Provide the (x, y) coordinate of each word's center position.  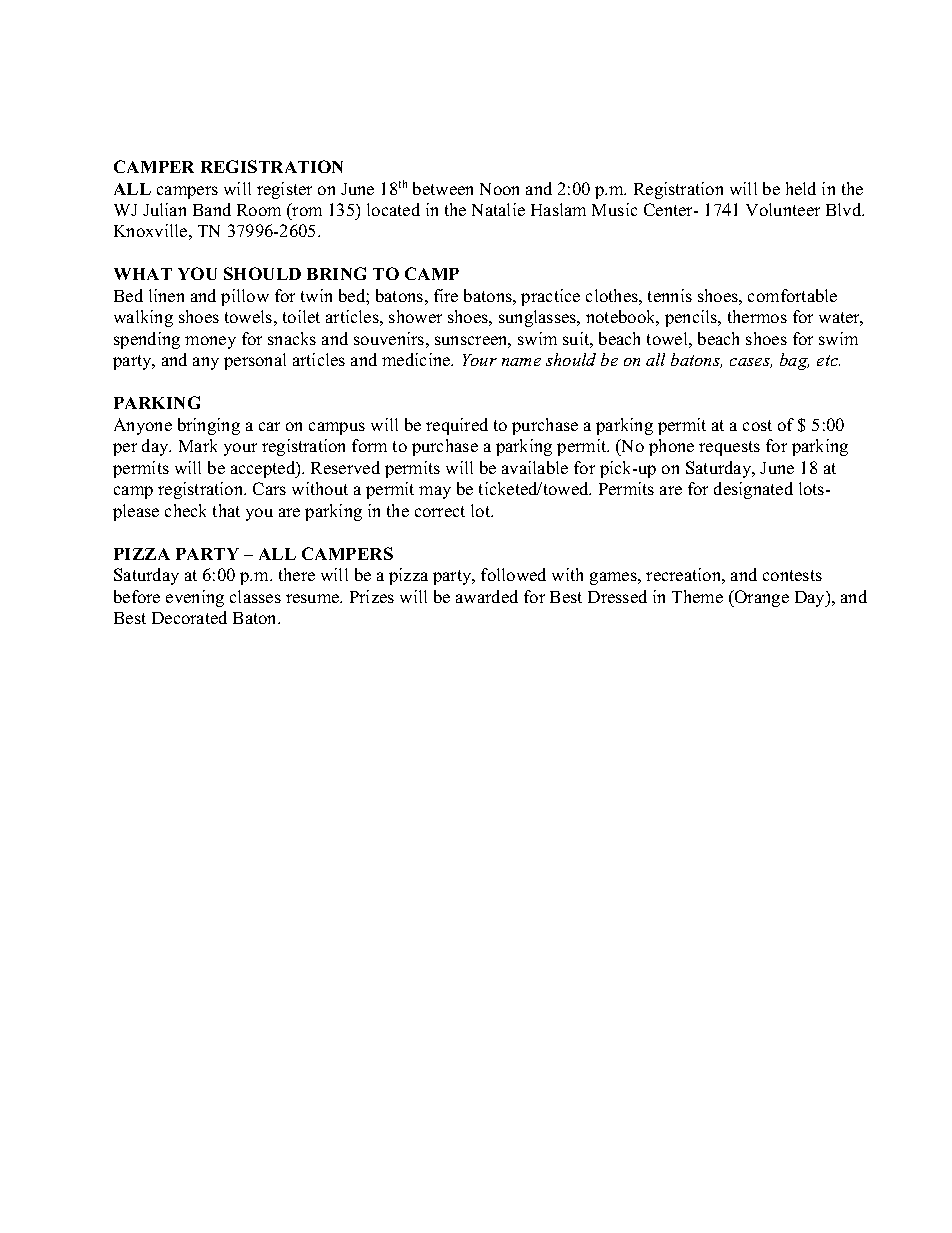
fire (446, 295)
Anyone (143, 426)
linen (166, 295)
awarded (487, 596)
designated (753, 490)
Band (212, 209)
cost (757, 425)
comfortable (792, 295)
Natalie (498, 209)
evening (195, 598)
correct (440, 511)
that (226, 510)
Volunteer (783, 209)
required (457, 426)
